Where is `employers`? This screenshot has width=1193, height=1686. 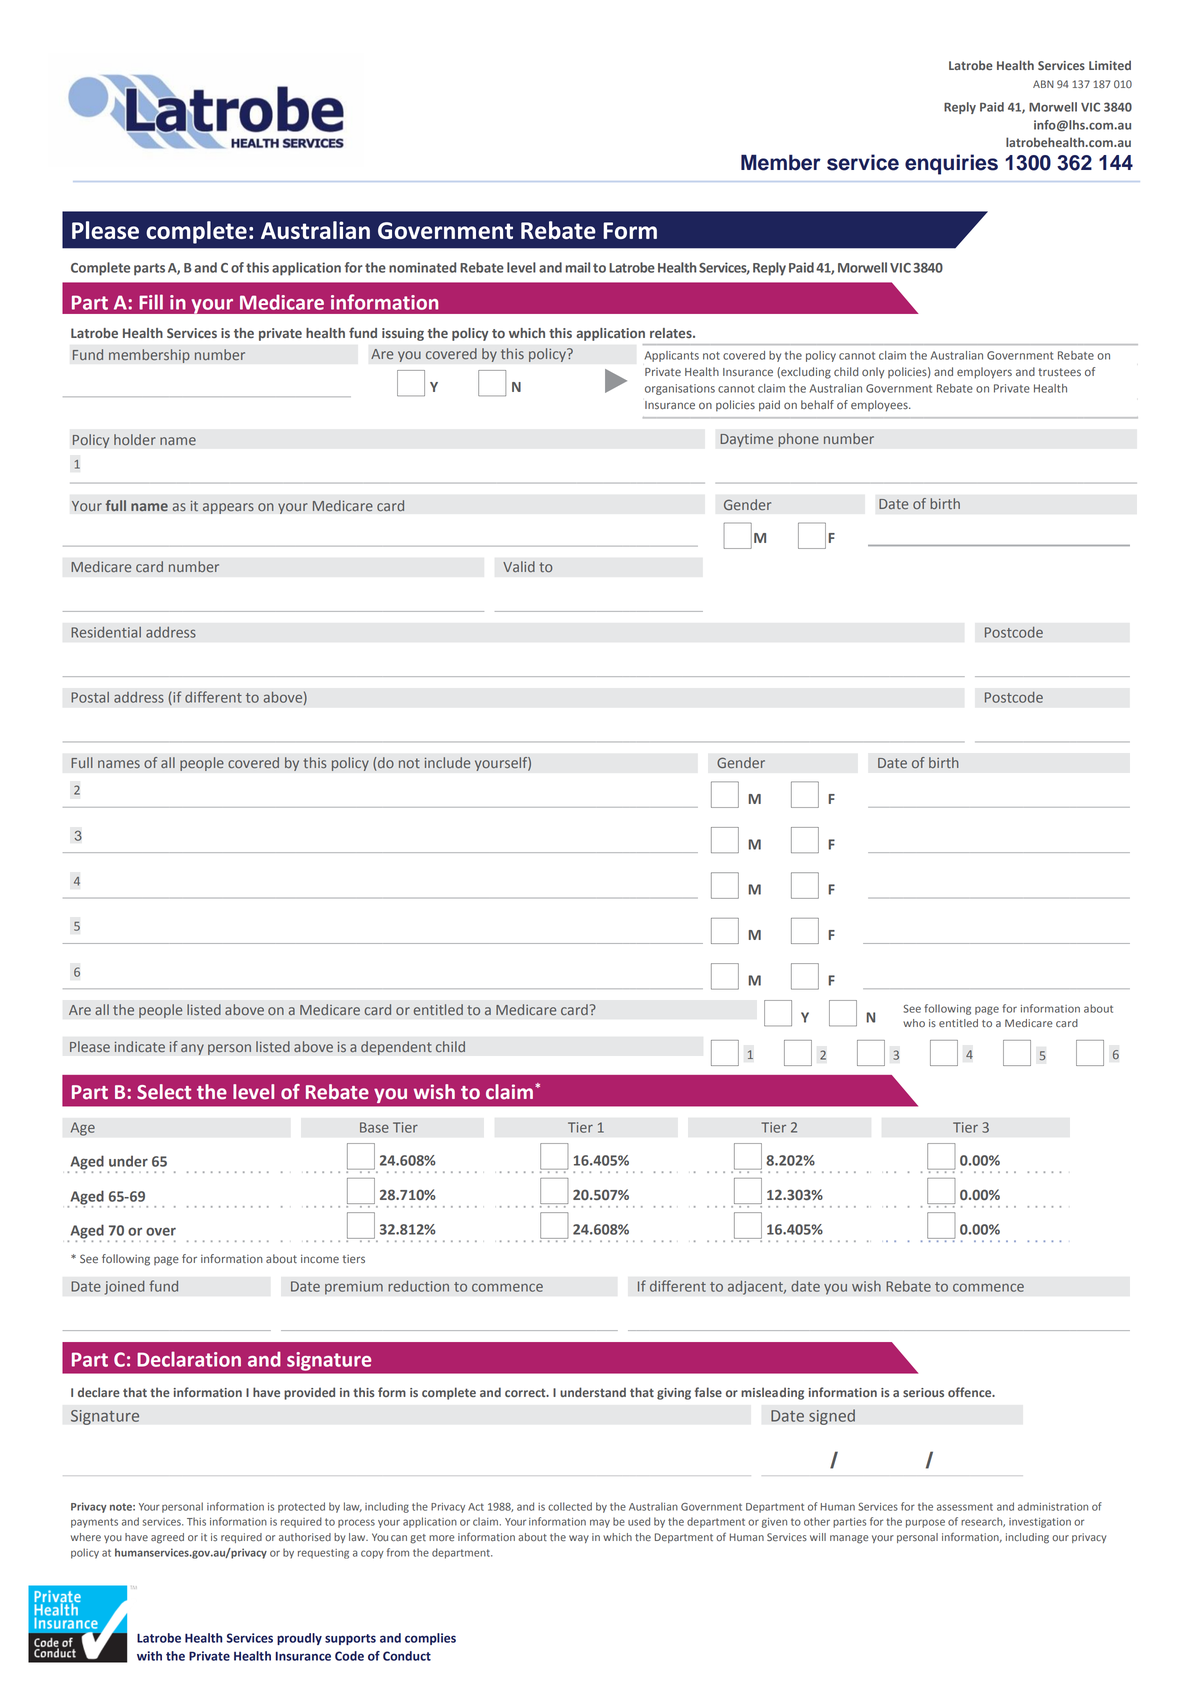
employers is located at coordinates (984, 373).
